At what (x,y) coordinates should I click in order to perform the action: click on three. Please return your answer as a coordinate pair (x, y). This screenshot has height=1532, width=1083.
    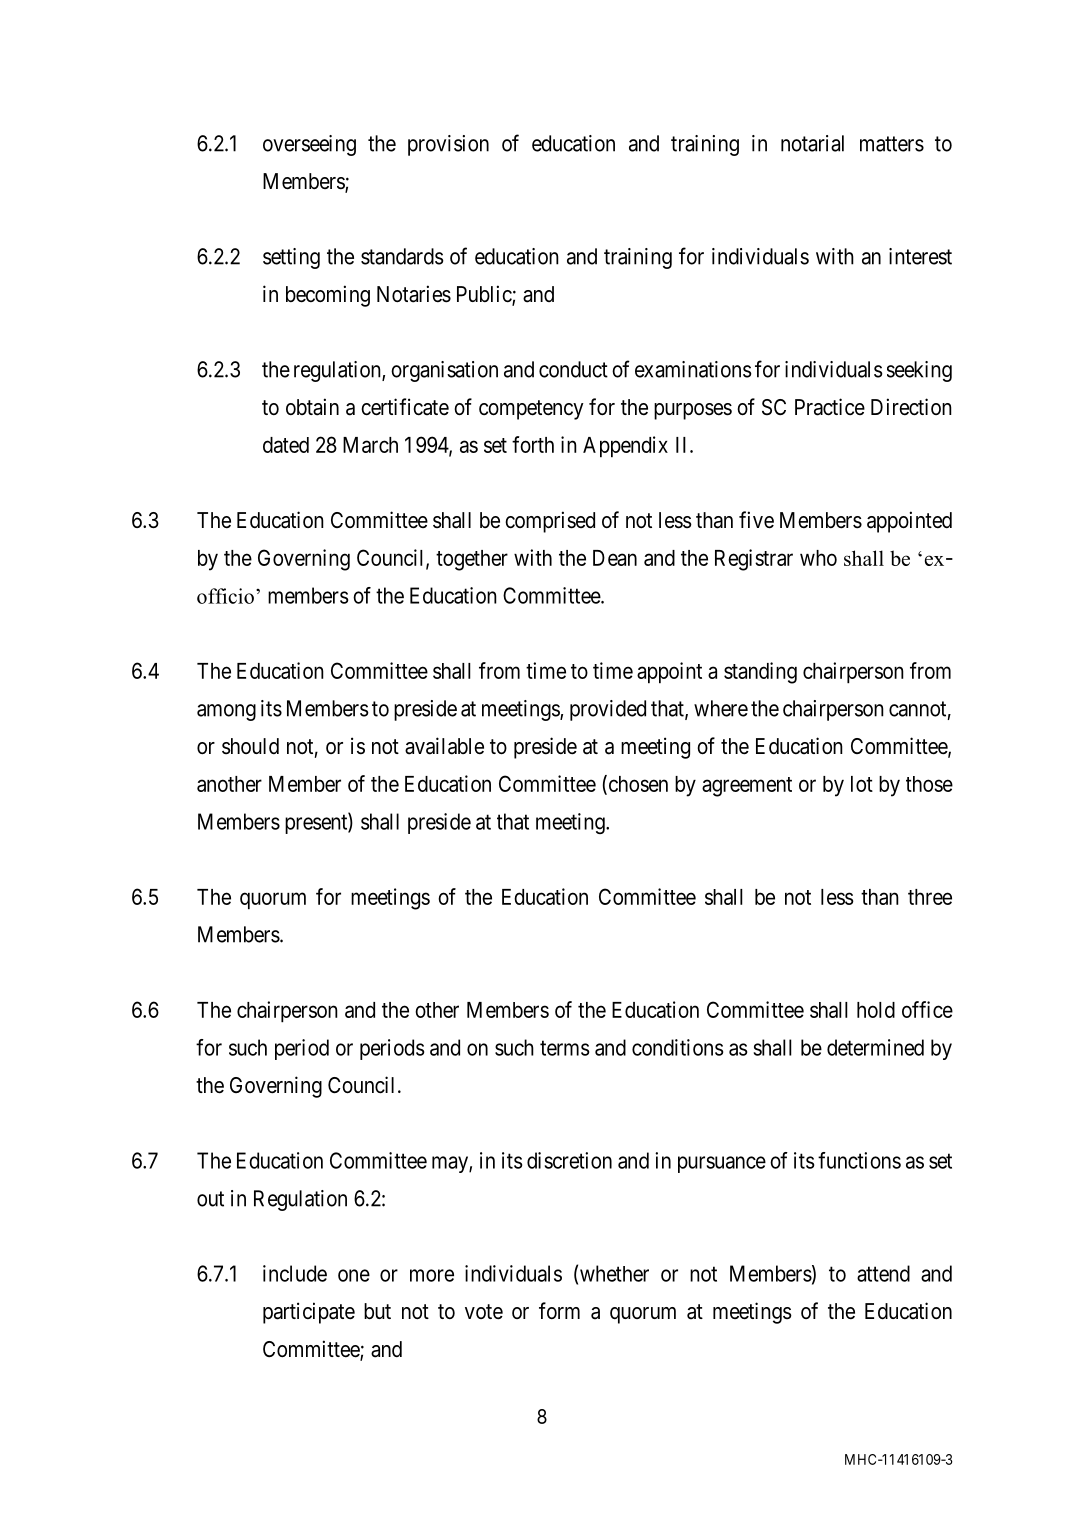
    Looking at the image, I should click on (930, 897).
